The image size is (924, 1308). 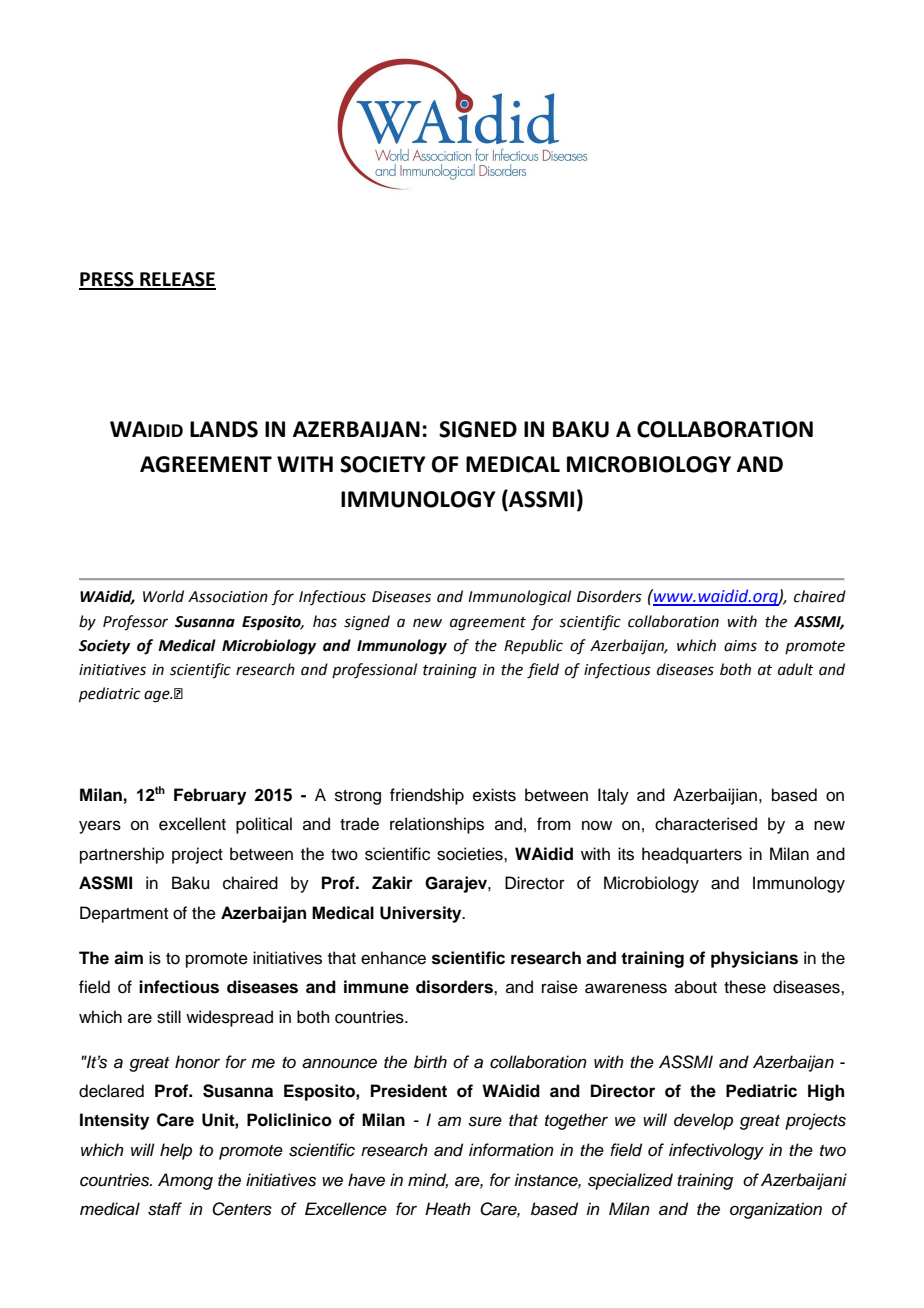 What do you see at coordinates (754, 959) in the screenshot?
I see `physicians` at bounding box center [754, 959].
